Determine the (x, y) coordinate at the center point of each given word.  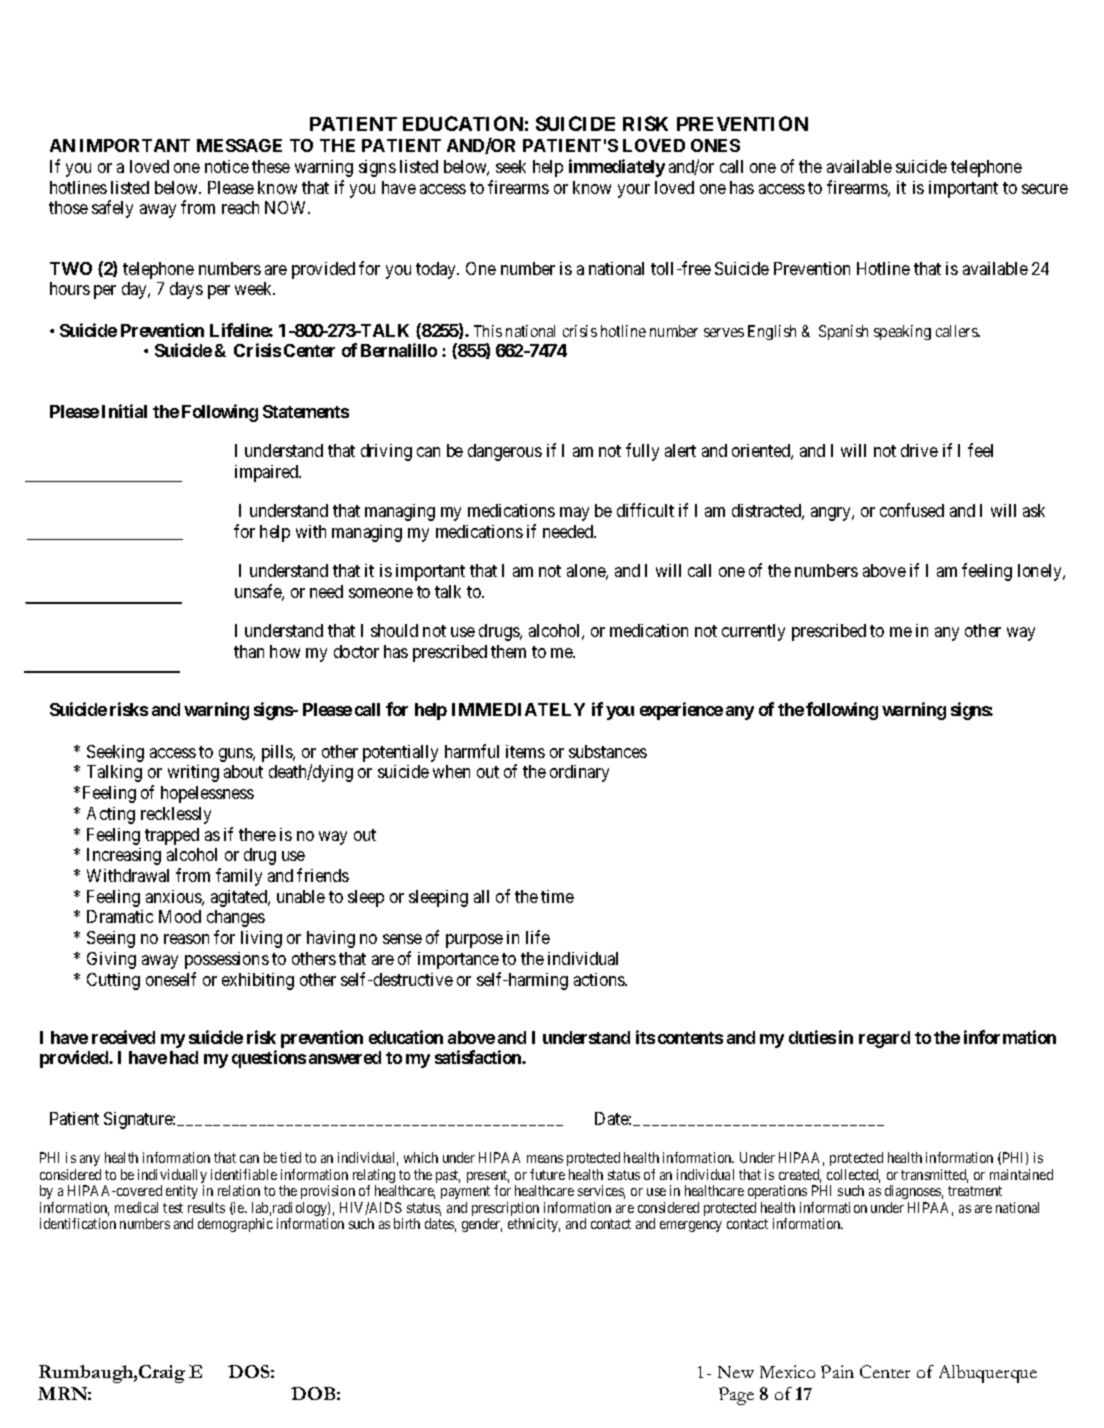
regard (884, 1039)
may (574, 514)
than (249, 651)
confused (912, 510)
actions (600, 979)
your (634, 191)
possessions (227, 960)
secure (1045, 189)
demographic (235, 1225)
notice (227, 166)
